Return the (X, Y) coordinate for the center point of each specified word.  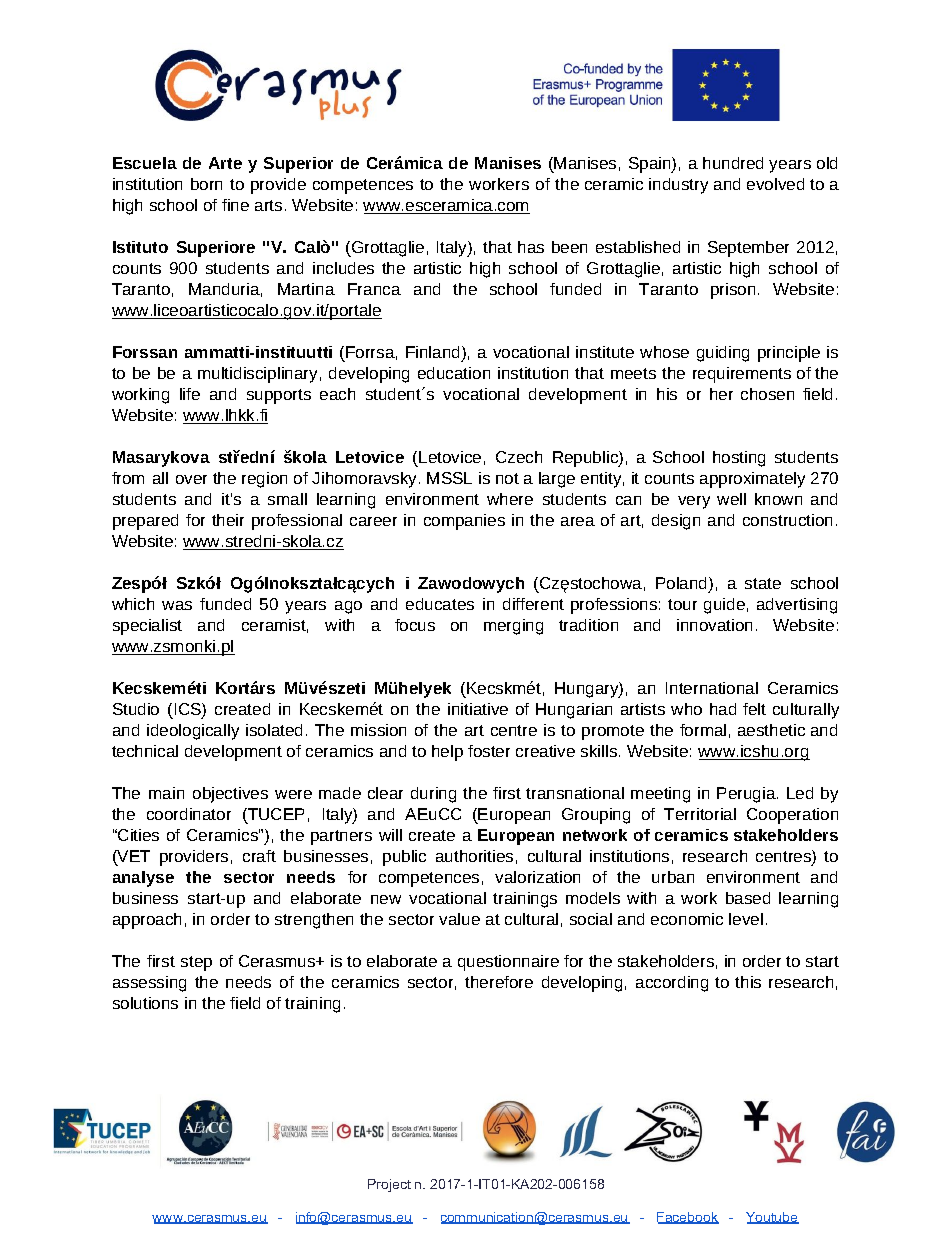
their (228, 520)
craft (259, 856)
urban (673, 877)
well (731, 499)
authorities (474, 856)
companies (464, 522)
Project (389, 1185)
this (748, 982)
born (206, 184)
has (531, 247)
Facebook (688, 1218)
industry (678, 186)
